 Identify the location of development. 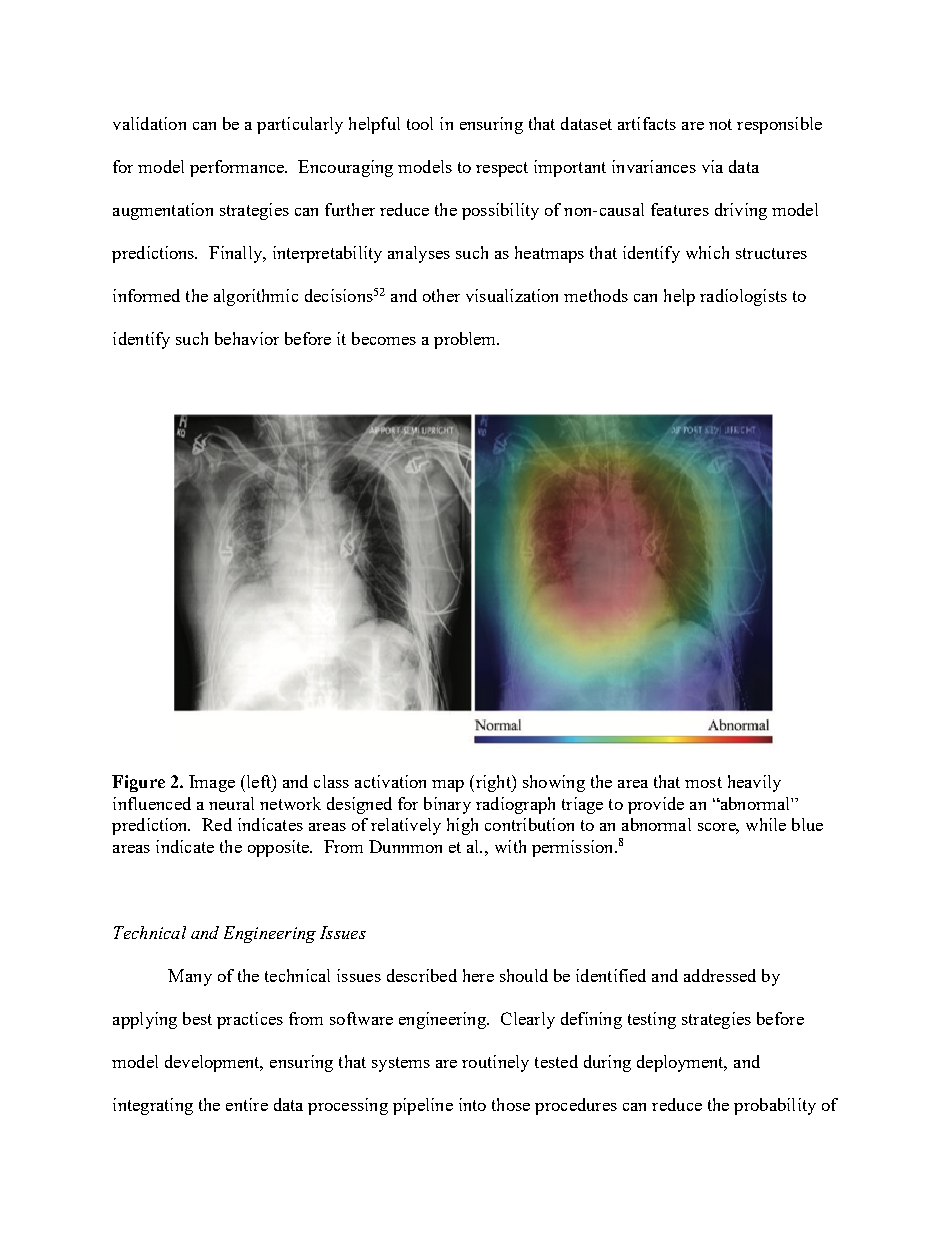
(214, 1063).
